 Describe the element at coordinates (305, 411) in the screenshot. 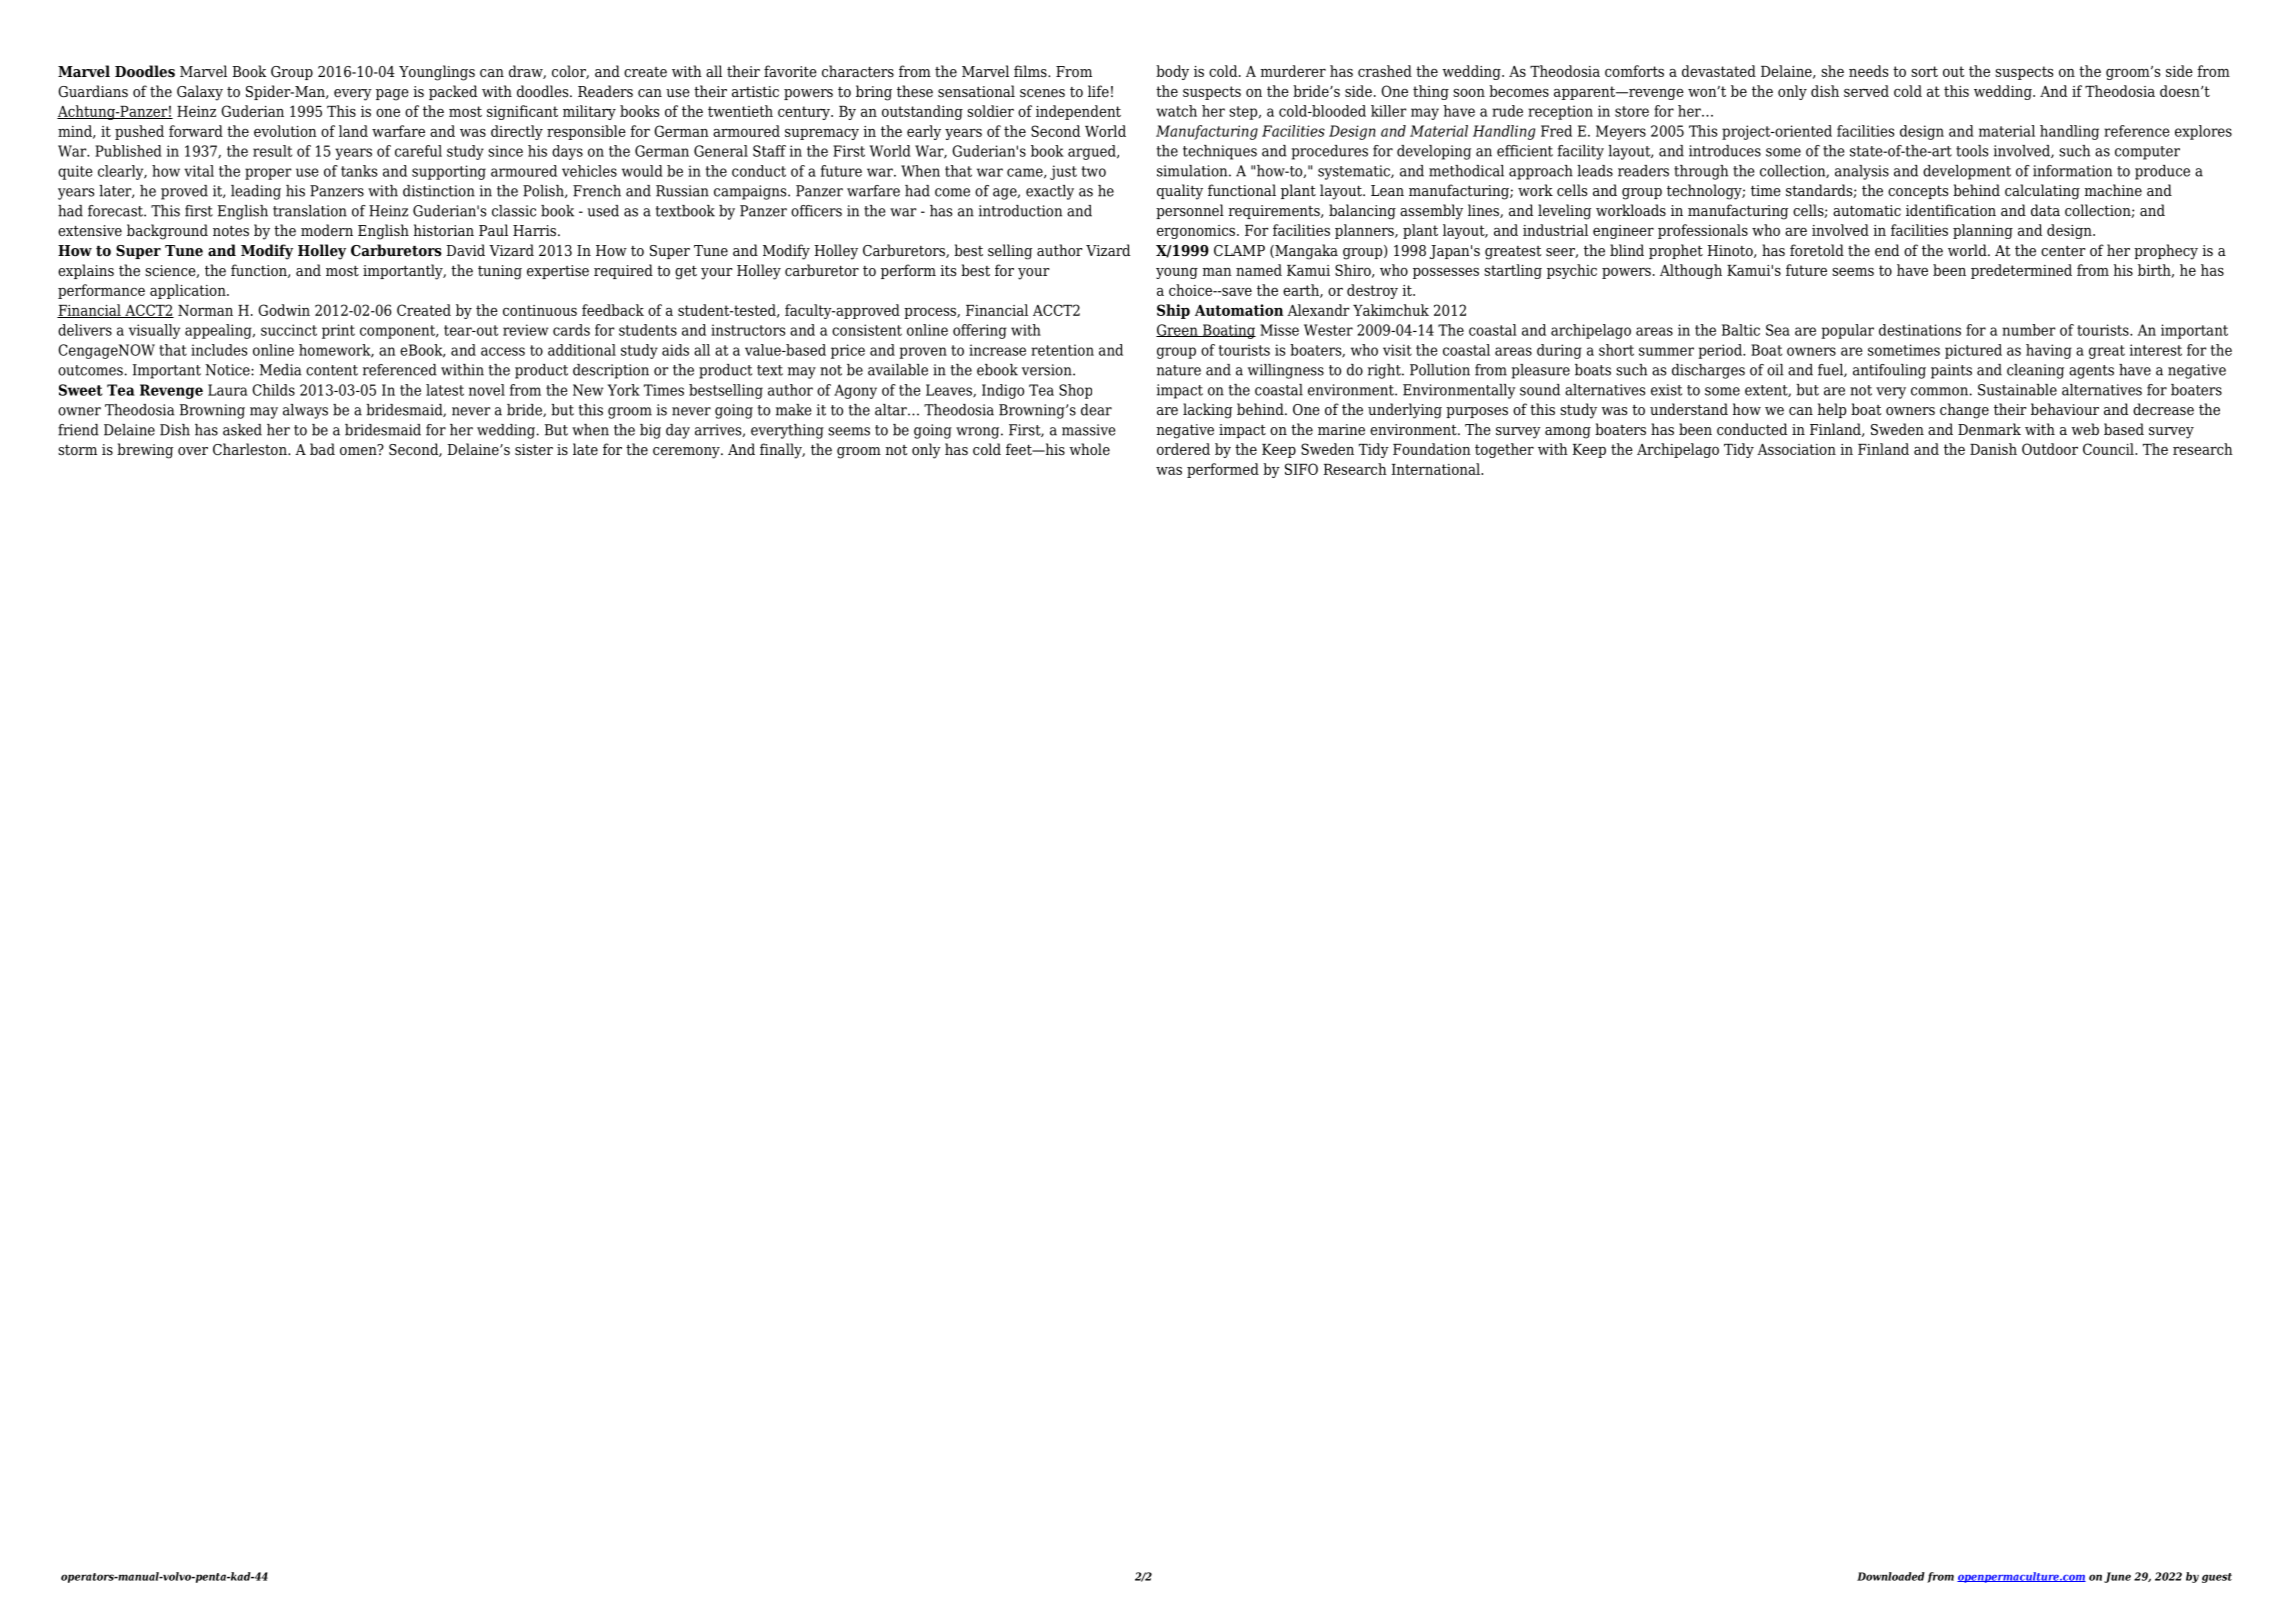

I see `always` at that location.
